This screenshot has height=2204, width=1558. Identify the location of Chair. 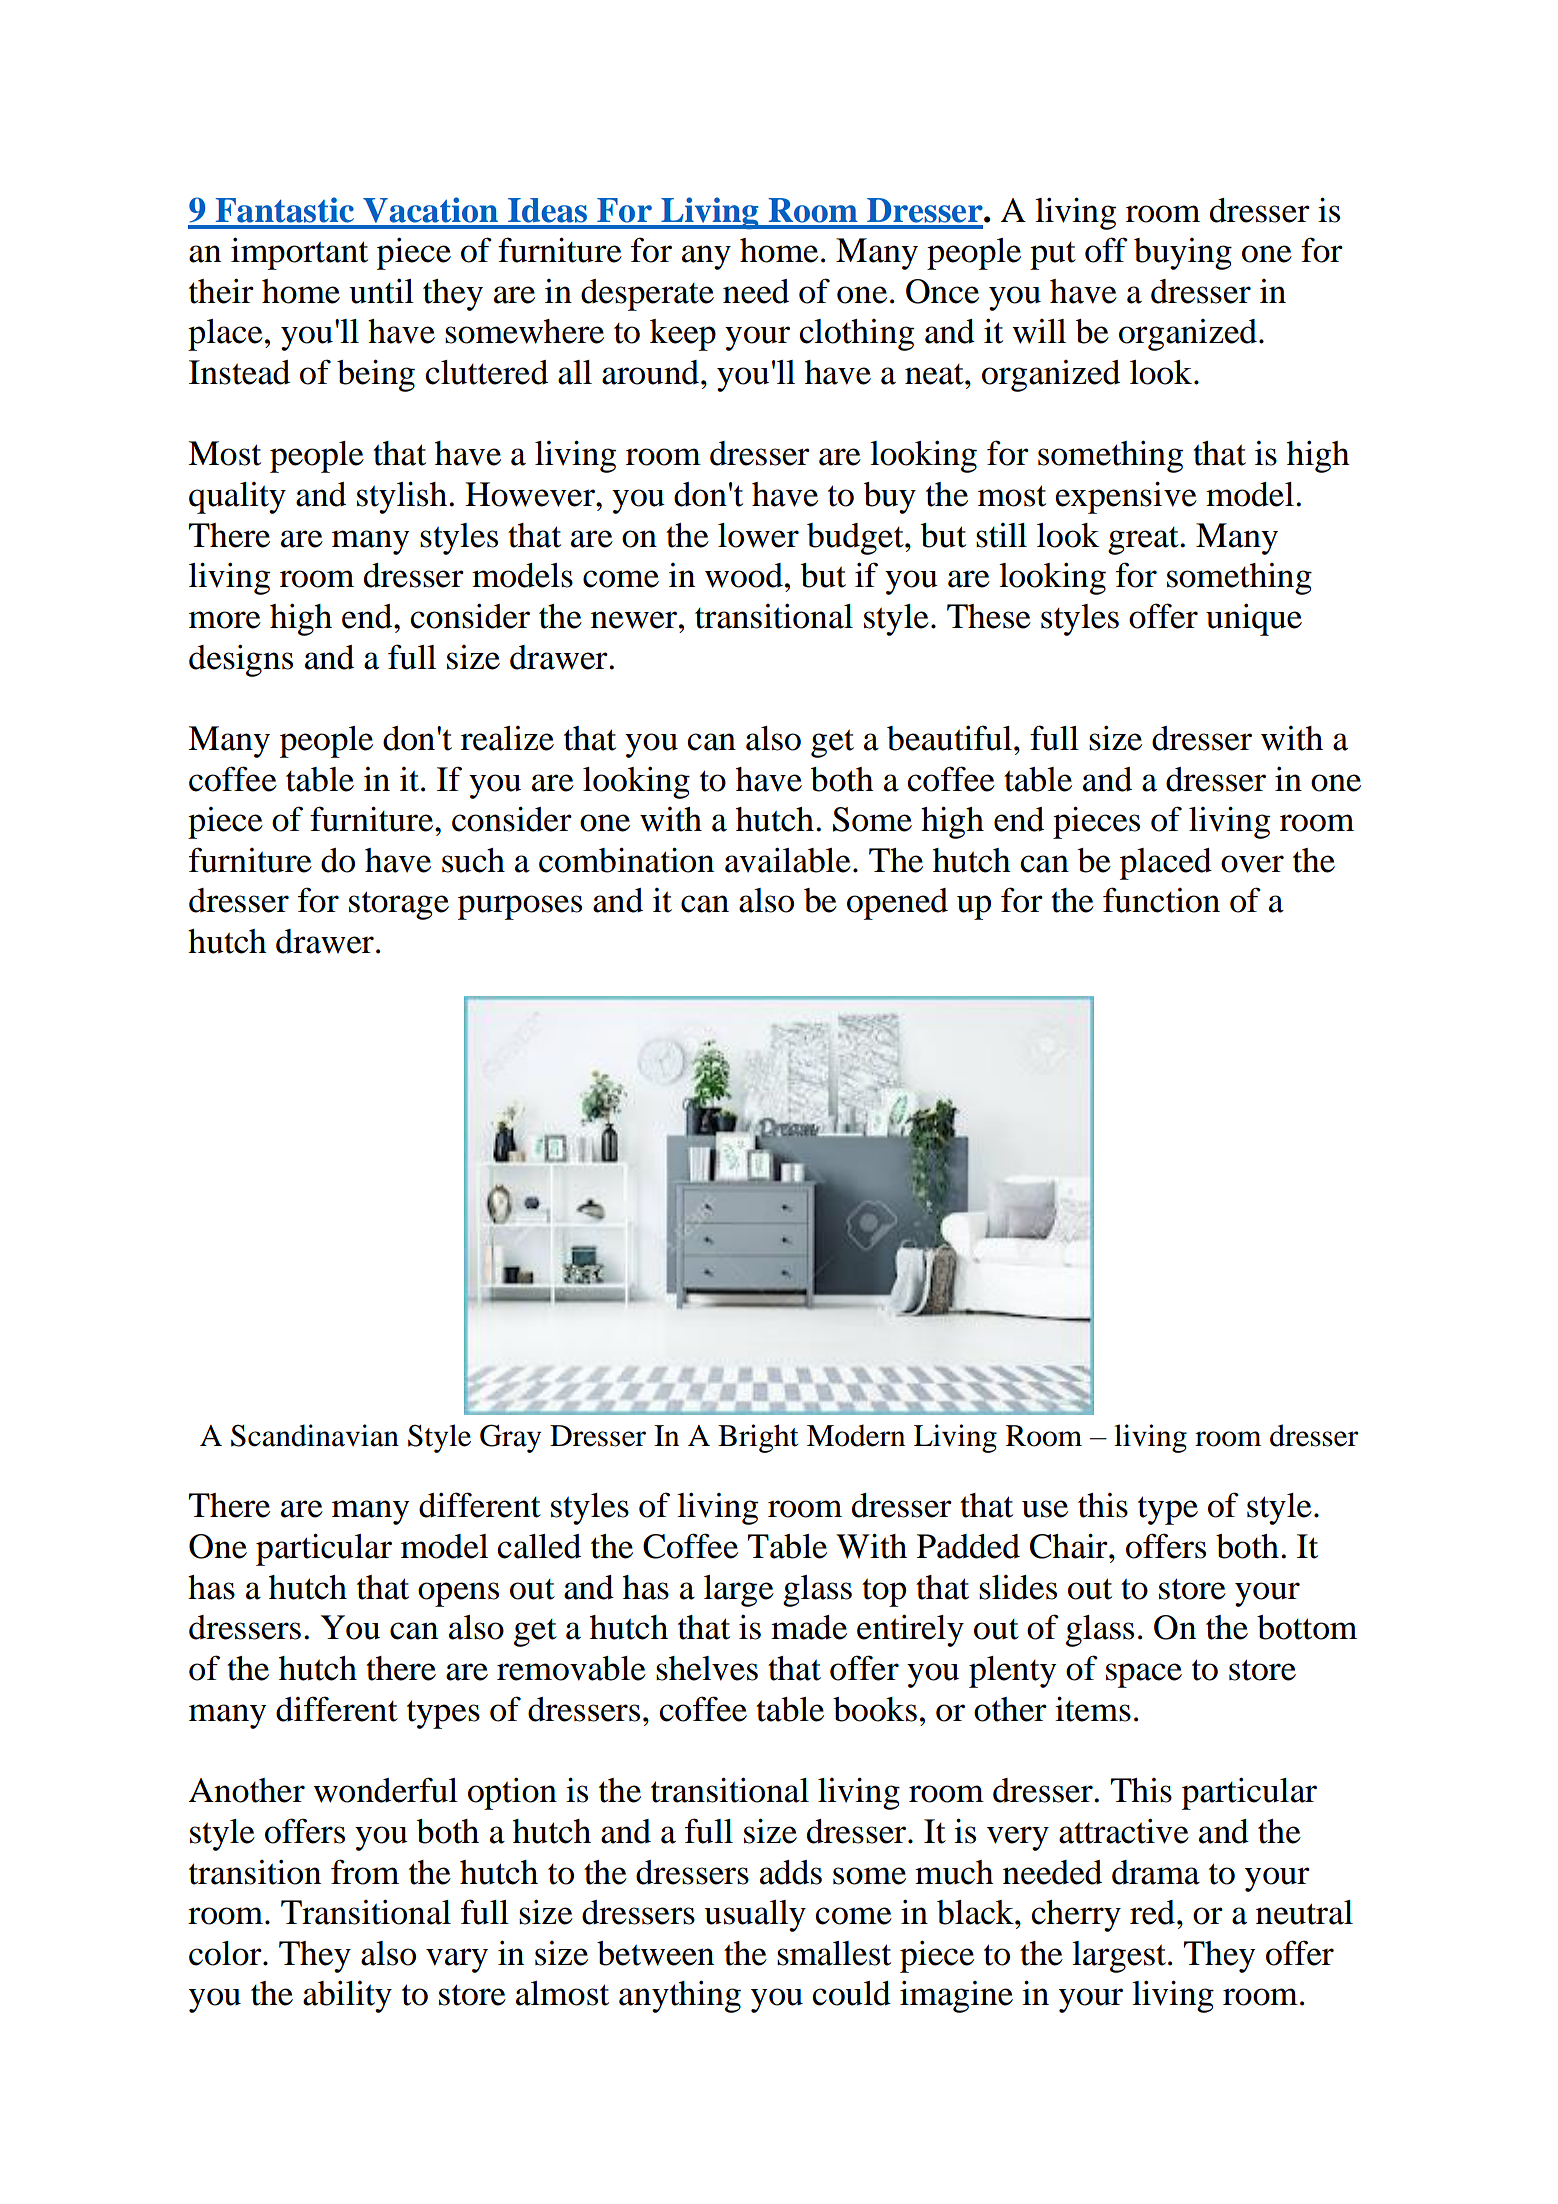
(1070, 1546).
